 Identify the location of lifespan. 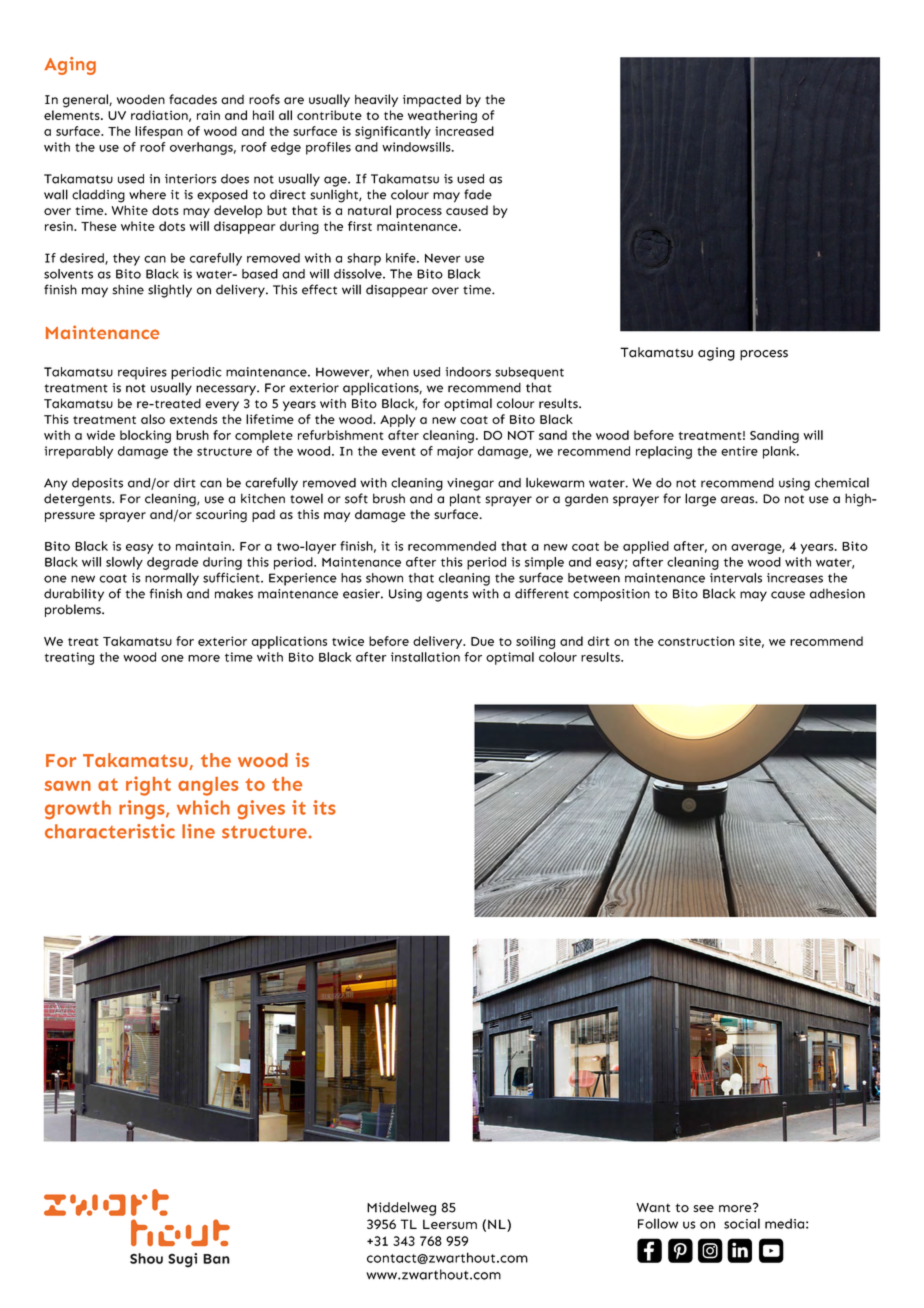
(159, 132).
